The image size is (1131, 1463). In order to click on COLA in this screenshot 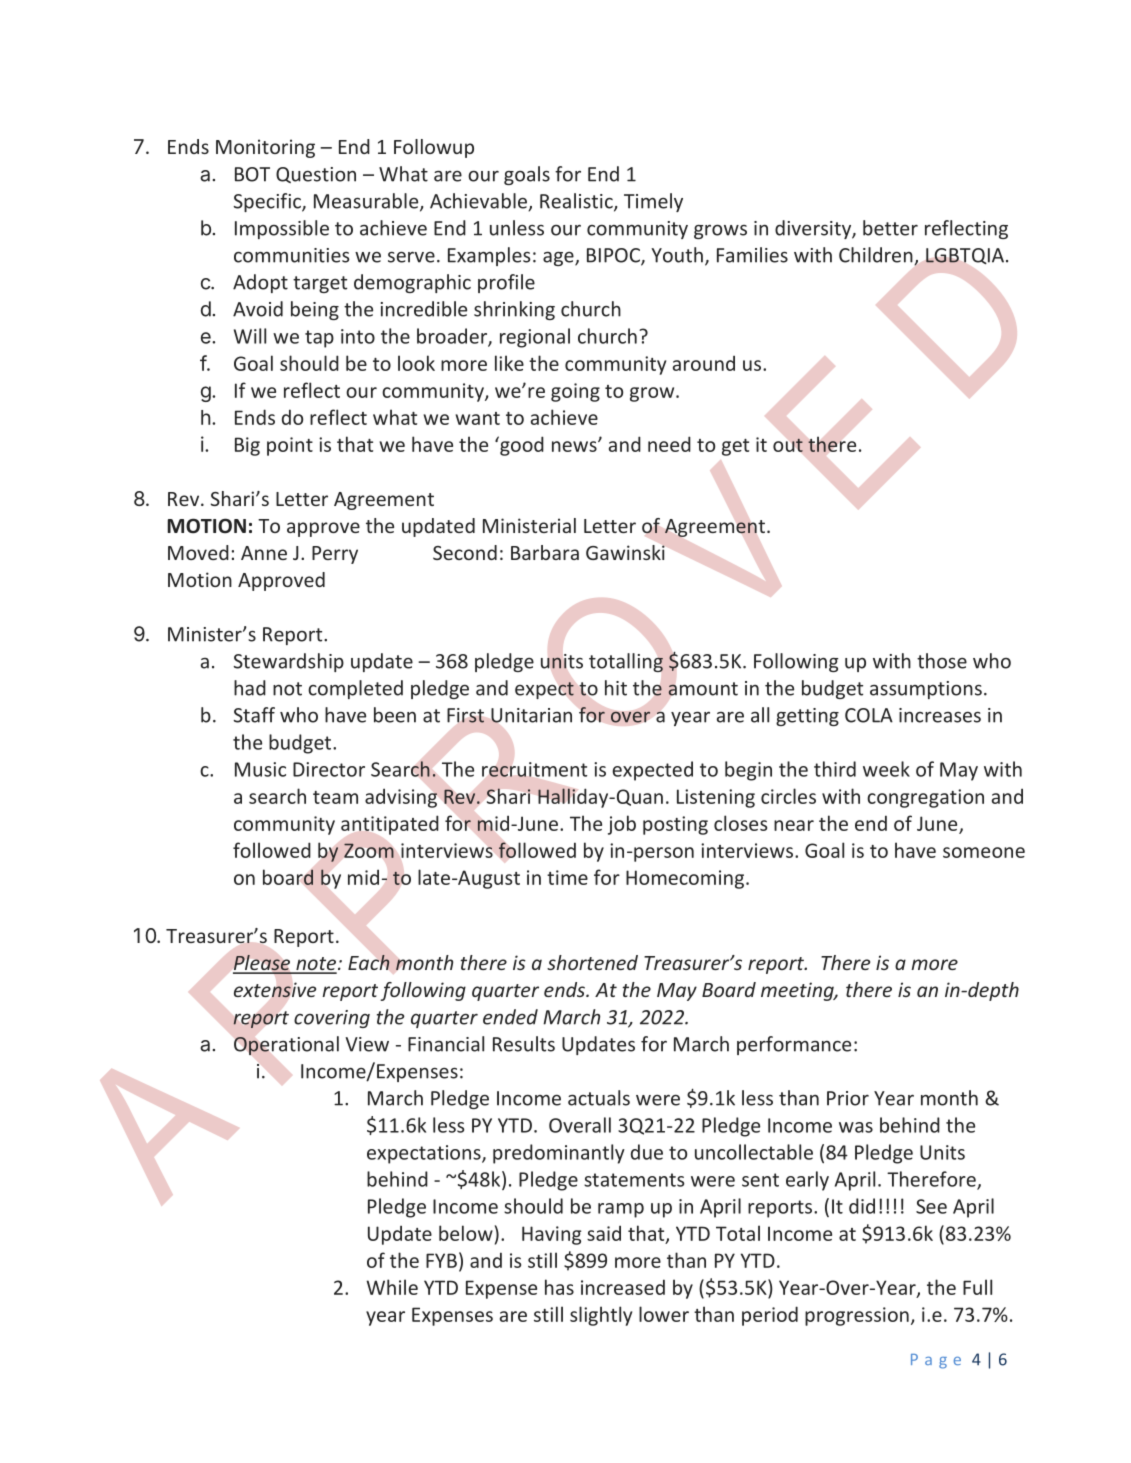, I will do `click(869, 715)`.
